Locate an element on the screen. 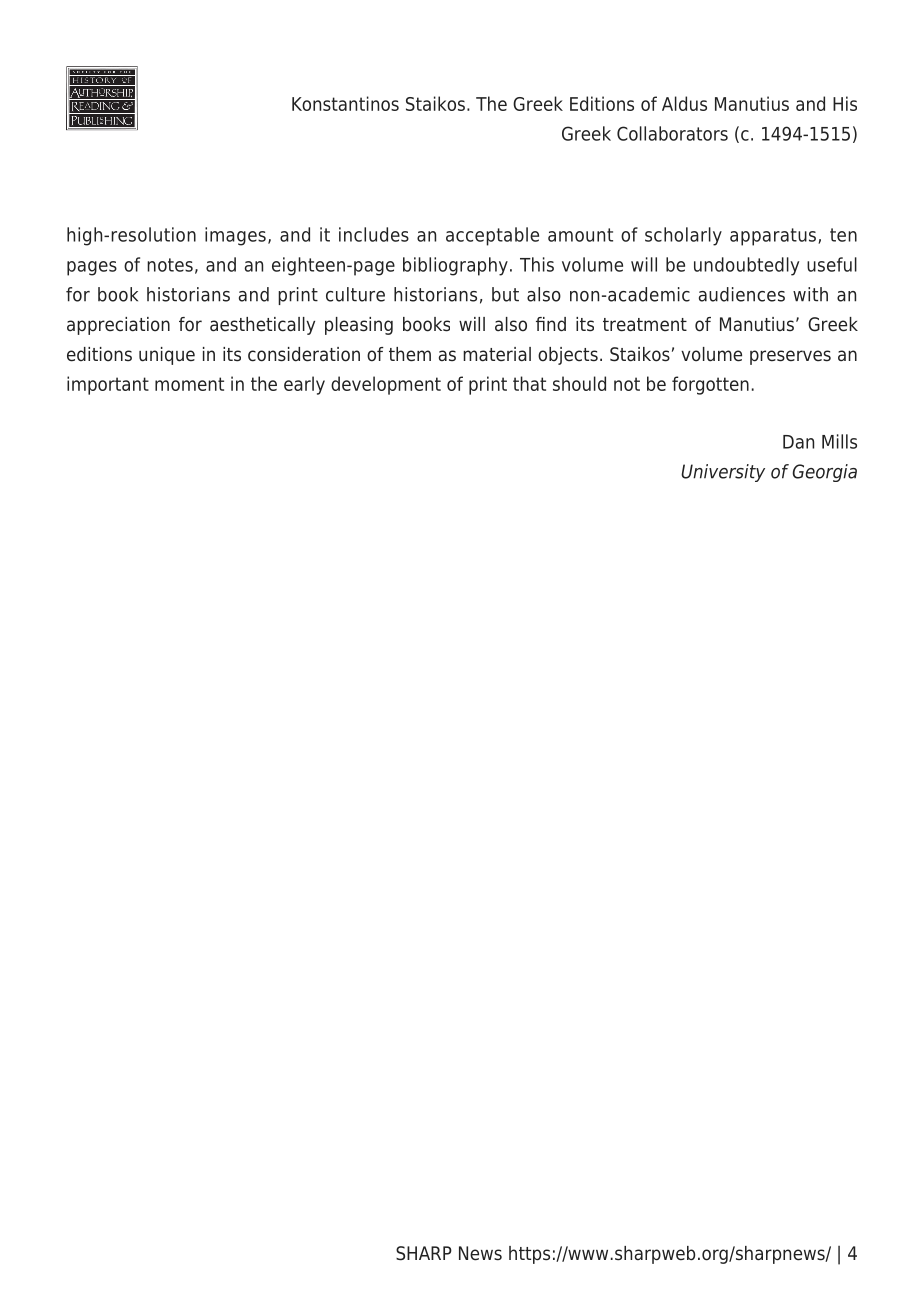  Georgia is located at coordinates (824, 473).
